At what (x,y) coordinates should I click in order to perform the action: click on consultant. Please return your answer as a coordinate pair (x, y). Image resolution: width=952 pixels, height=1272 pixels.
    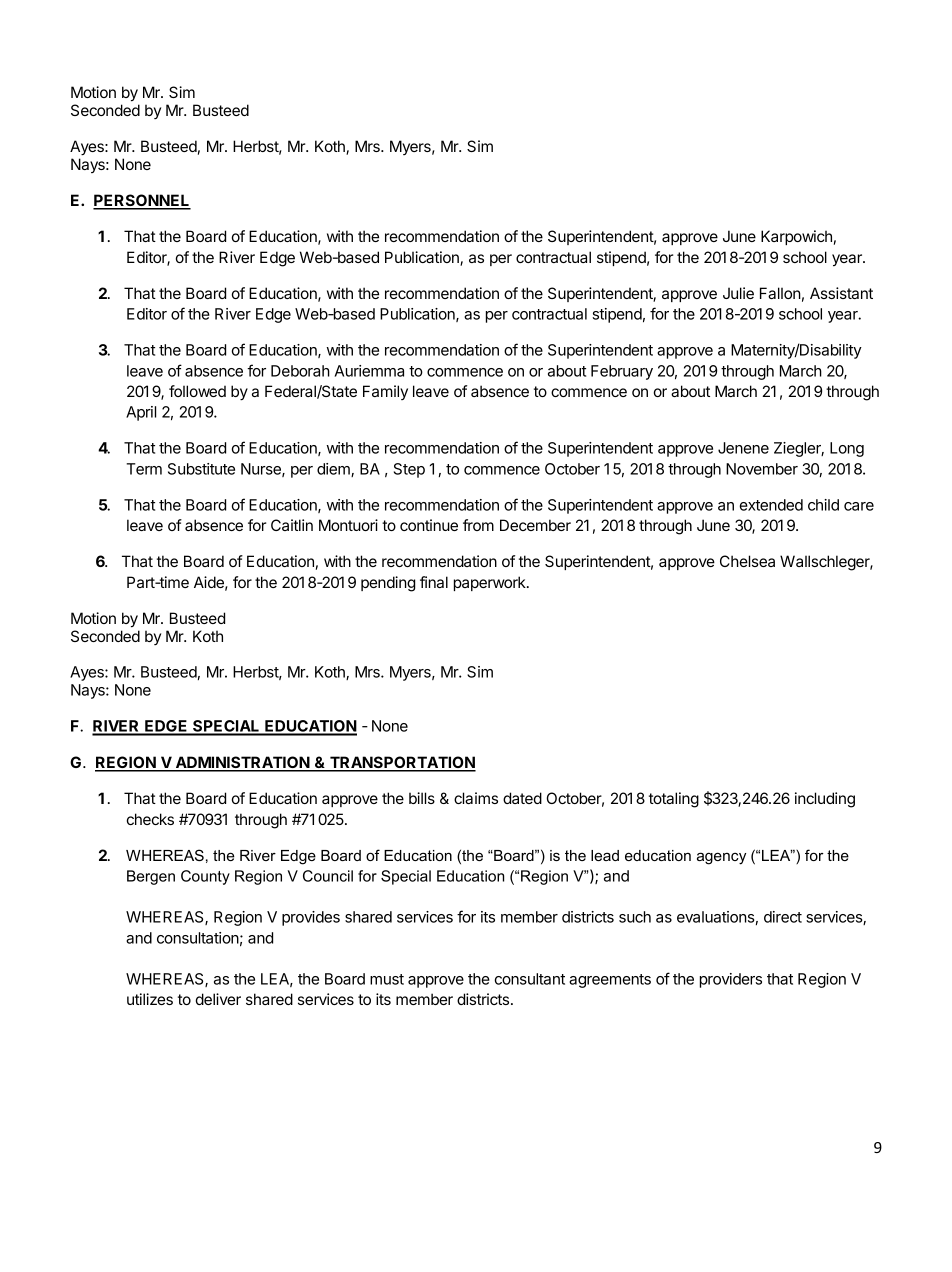
    Looking at the image, I should click on (530, 979).
